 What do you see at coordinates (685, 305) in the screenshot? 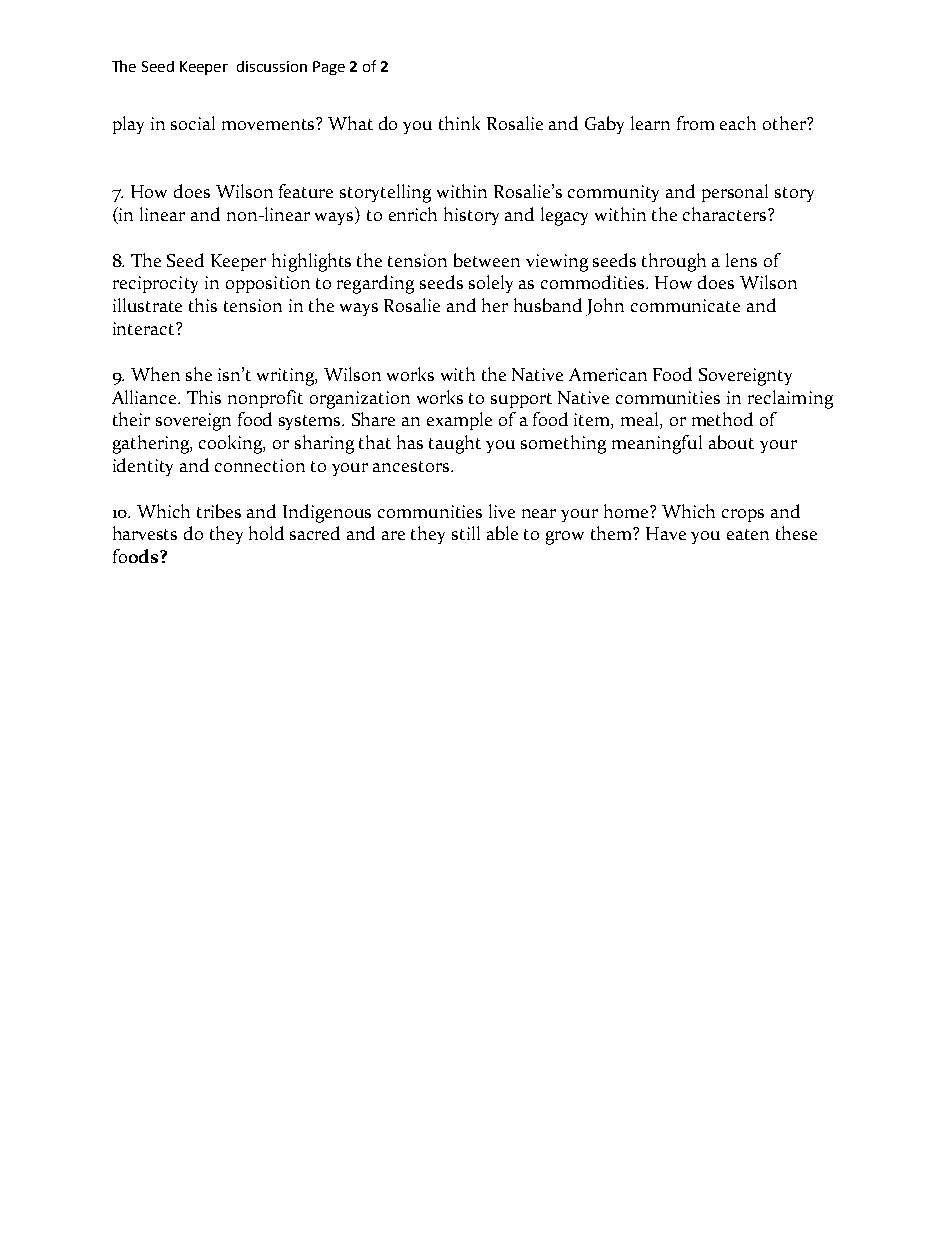
I see `communicate` at bounding box center [685, 305].
